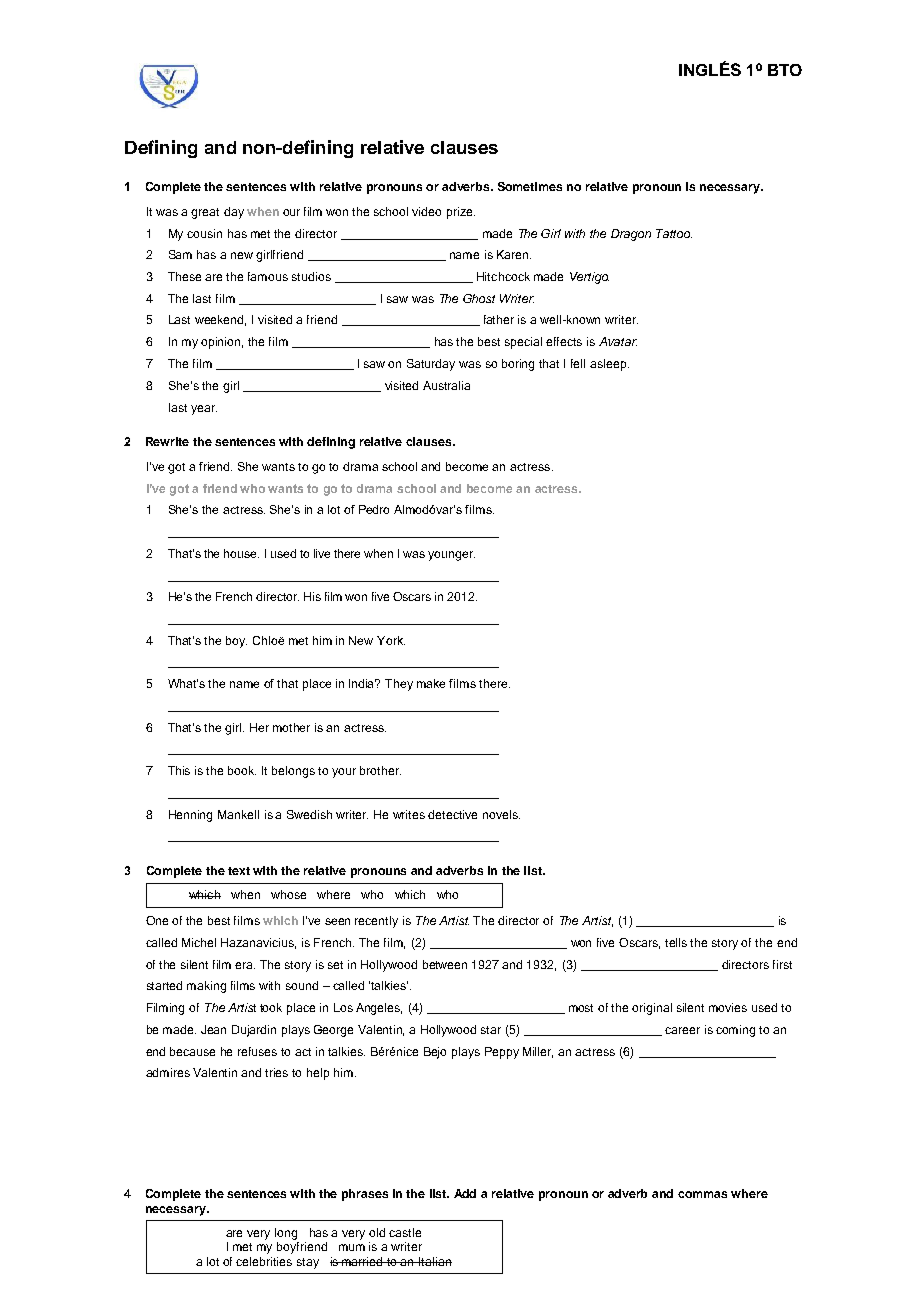 The height and width of the document is (1307, 924). Describe the element at coordinates (676, 942) in the document. I see `tells` at that location.
